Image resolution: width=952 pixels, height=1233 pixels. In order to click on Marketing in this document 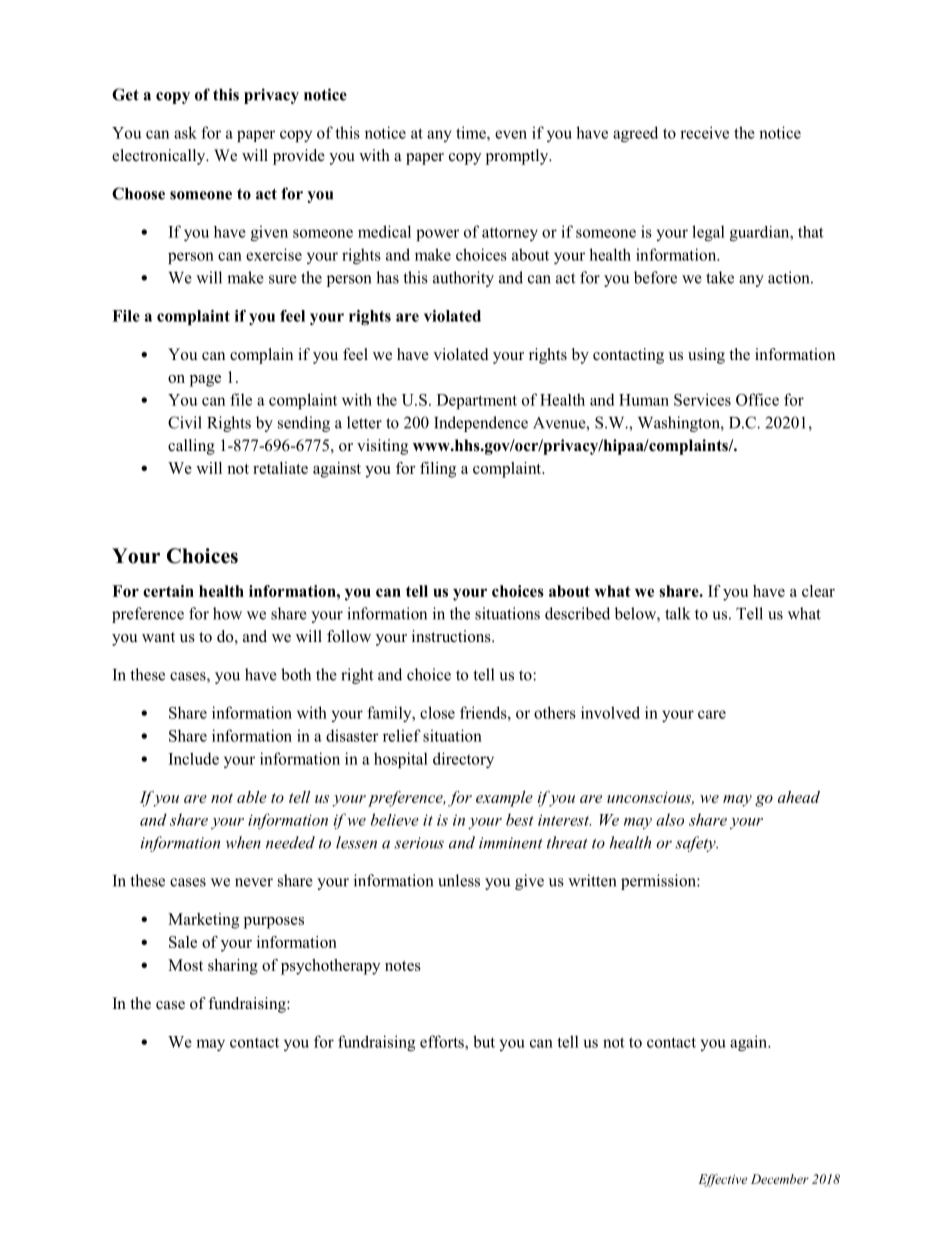, I will do `click(203, 921)`.
